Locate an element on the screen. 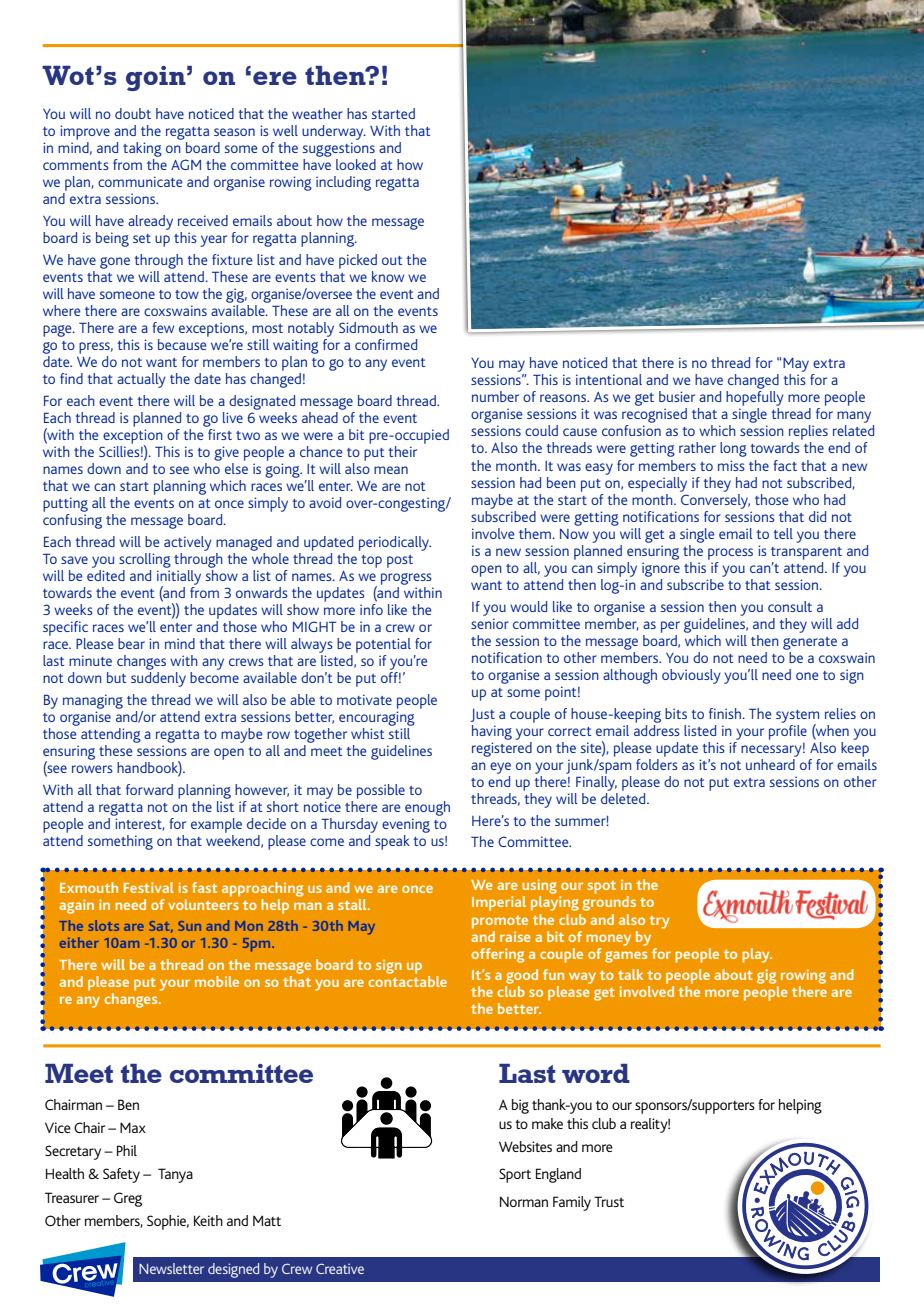  hopefully is located at coordinates (755, 398).
